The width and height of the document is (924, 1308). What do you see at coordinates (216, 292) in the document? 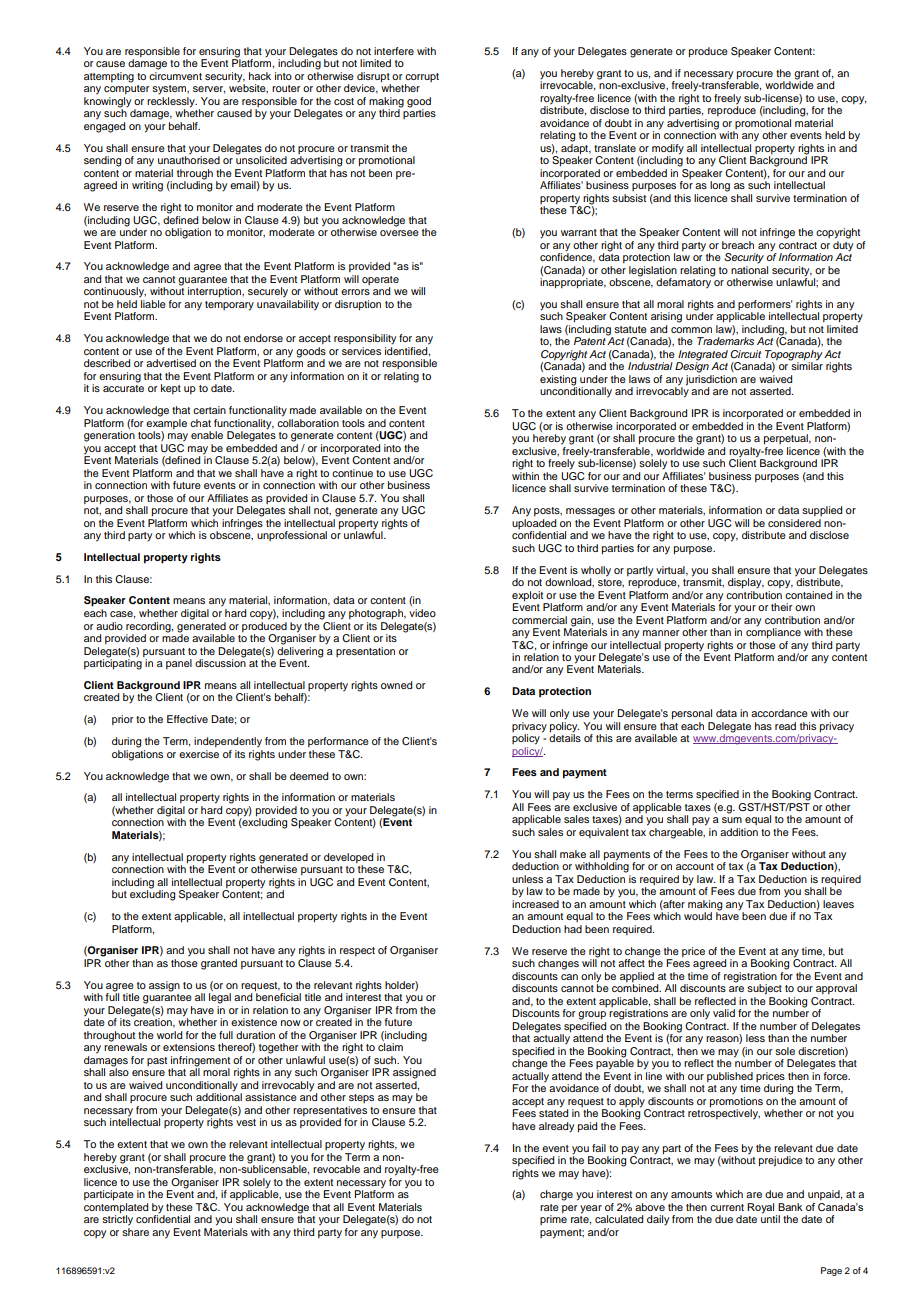
I see `interruption` at bounding box center [216, 292].
